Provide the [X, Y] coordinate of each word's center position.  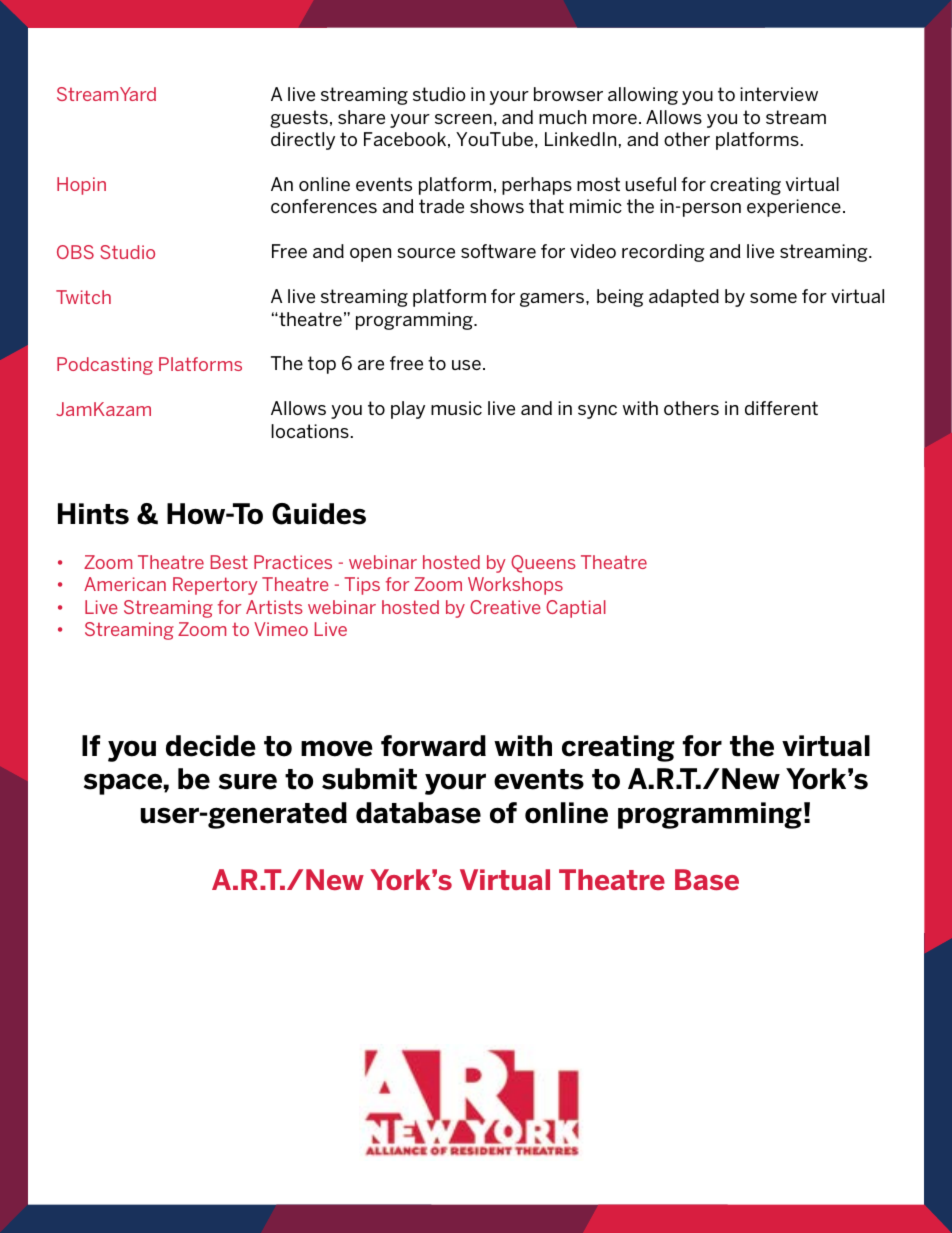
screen [463, 119]
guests [299, 119]
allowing [643, 96]
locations [310, 431]
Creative [505, 607]
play [408, 410]
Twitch [83, 297]
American [125, 584]
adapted [684, 298]
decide [211, 746]
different [781, 408]
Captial [576, 609]
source [426, 253]
